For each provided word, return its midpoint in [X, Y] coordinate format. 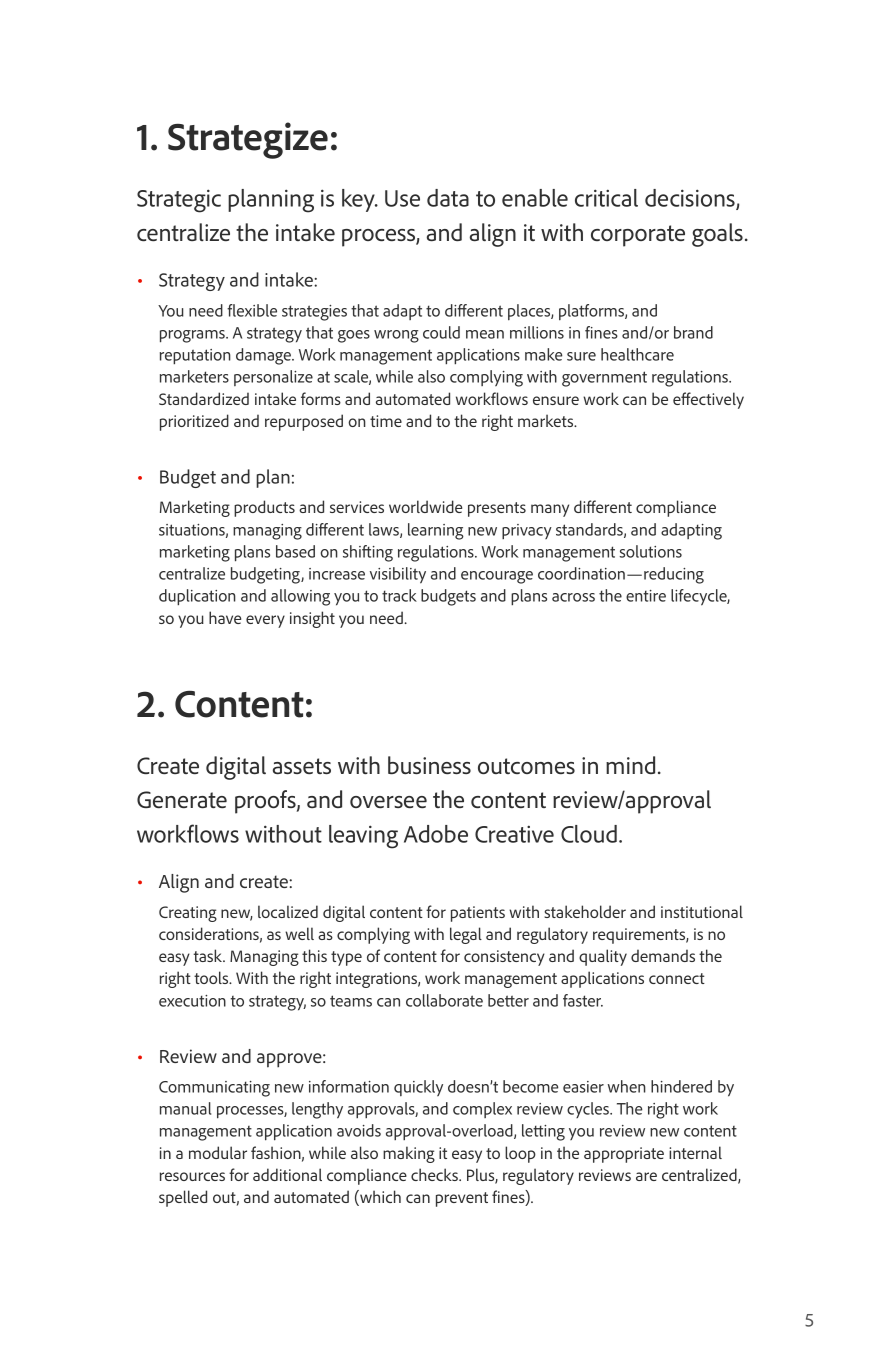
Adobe [436, 834]
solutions [650, 551]
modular [218, 1152]
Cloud [589, 834]
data [448, 198]
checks [435, 1174]
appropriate [624, 1155]
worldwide [425, 506]
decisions [691, 199]
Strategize [248, 140]
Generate [182, 799]
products [264, 508]
